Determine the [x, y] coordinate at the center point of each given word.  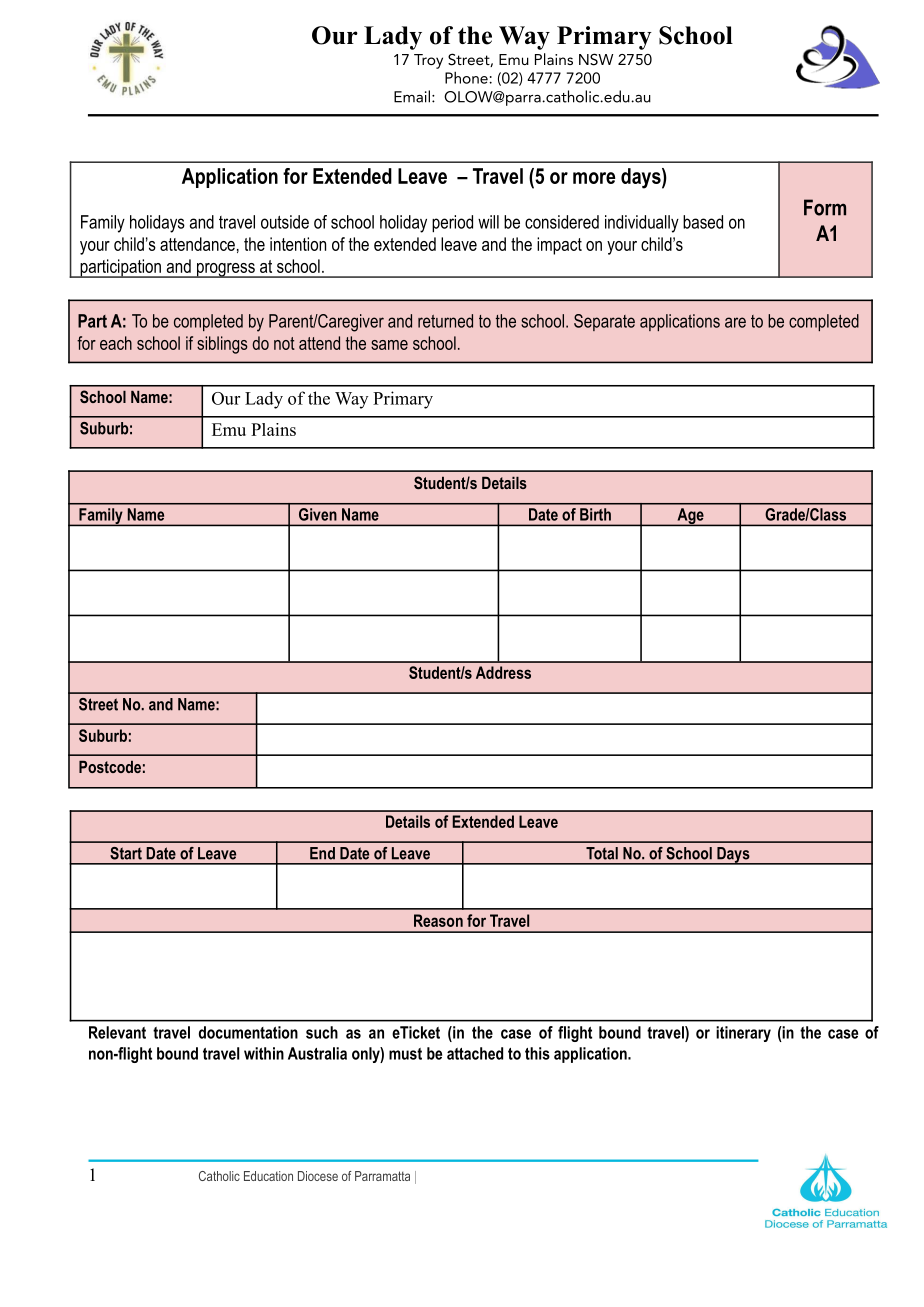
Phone [467, 77]
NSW [596, 59]
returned [445, 321]
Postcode [110, 767]
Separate [604, 322]
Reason [438, 920]
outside [285, 222]
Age [690, 517]
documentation [248, 1032]
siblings [222, 345]
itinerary [743, 1034]
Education [268, 1176]
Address [503, 672]
